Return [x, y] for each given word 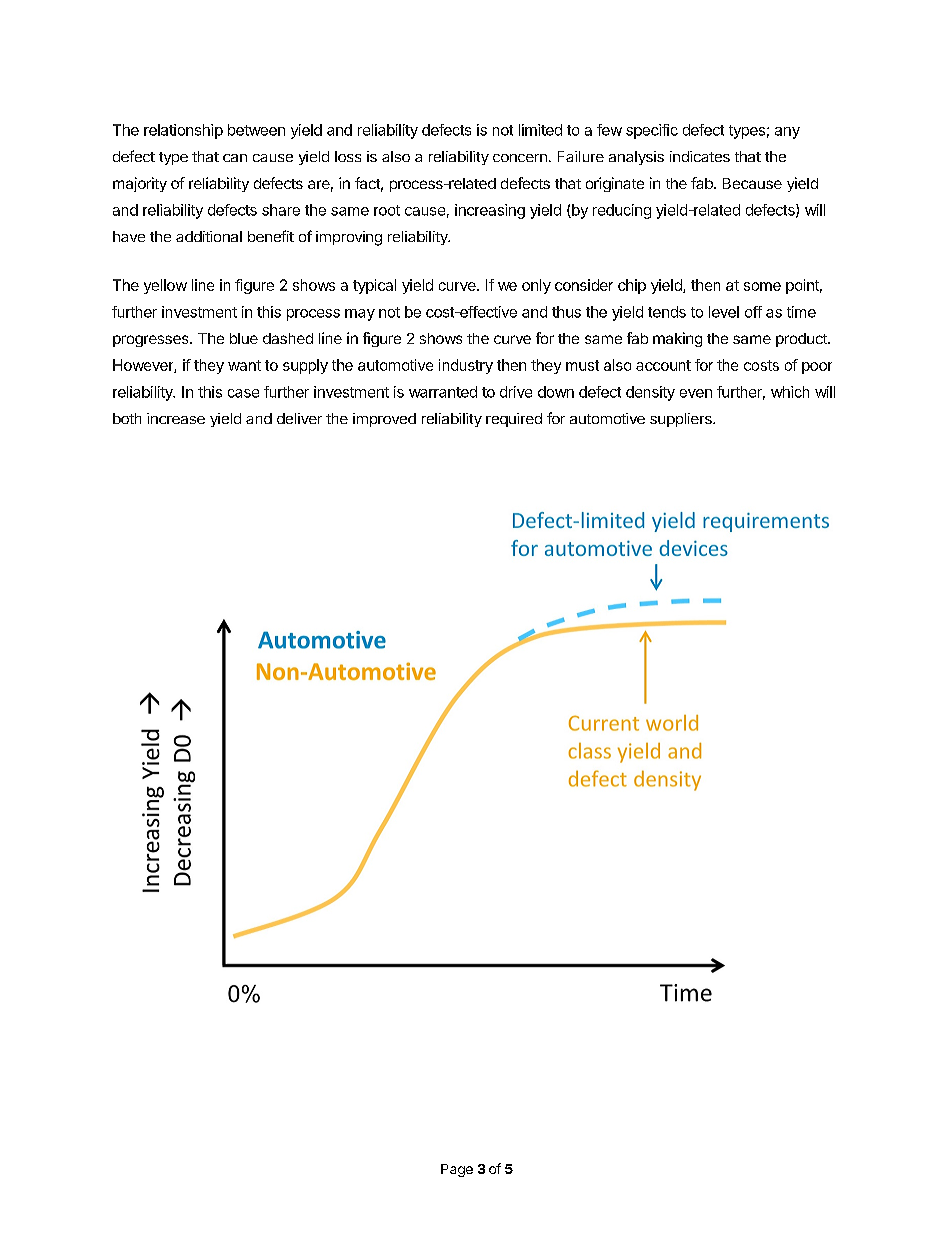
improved [384, 420]
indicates [700, 156]
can [235, 158]
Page [457, 1170]
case [243, 393]
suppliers [682, 420]
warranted [443, 392]
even [696, 393]
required [514, 420]
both [127, 418]
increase [176, 418]
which [790, 392]
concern [520, 158]
